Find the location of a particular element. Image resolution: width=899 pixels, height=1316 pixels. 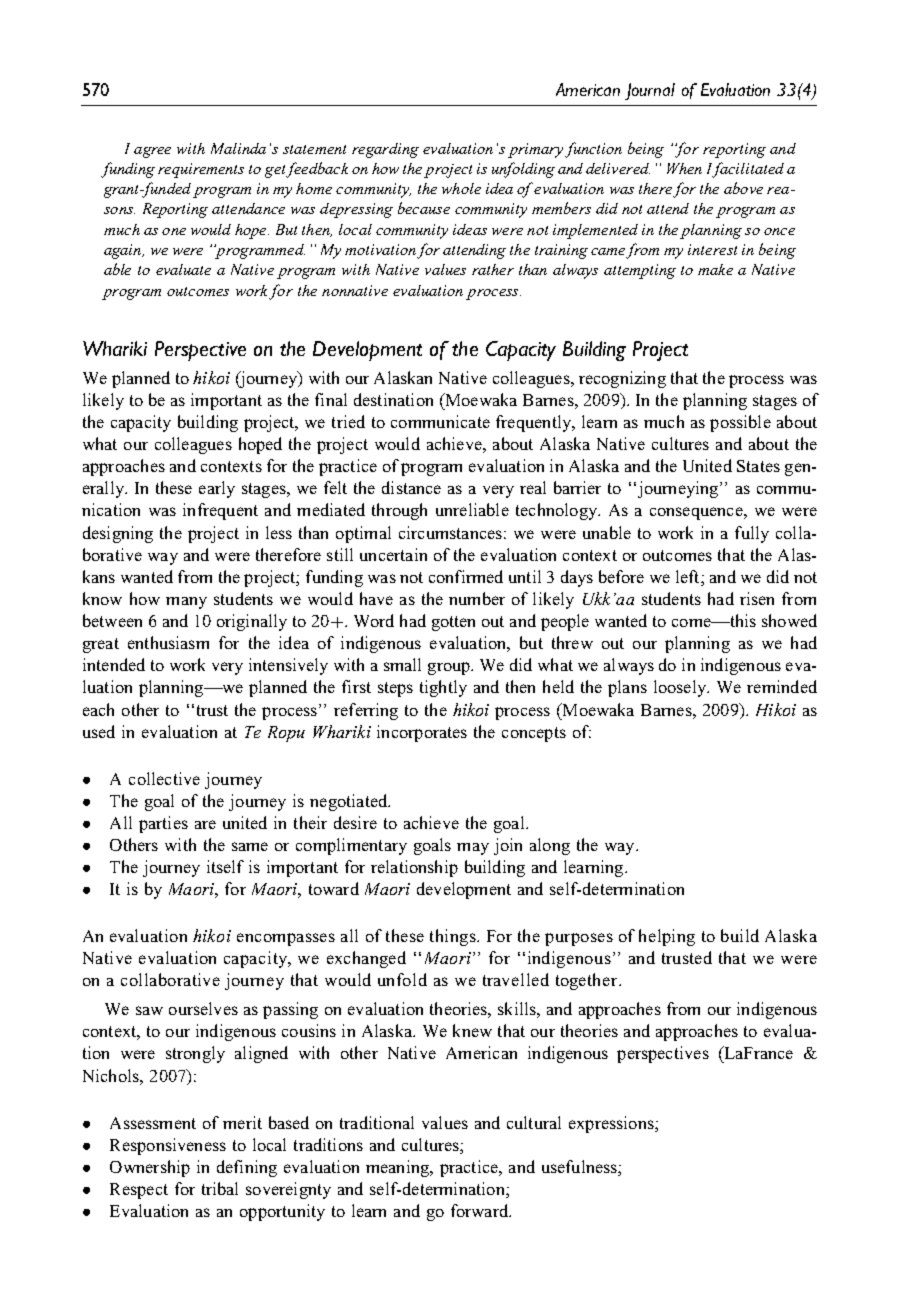

When is located at coordinates (684, 168).
